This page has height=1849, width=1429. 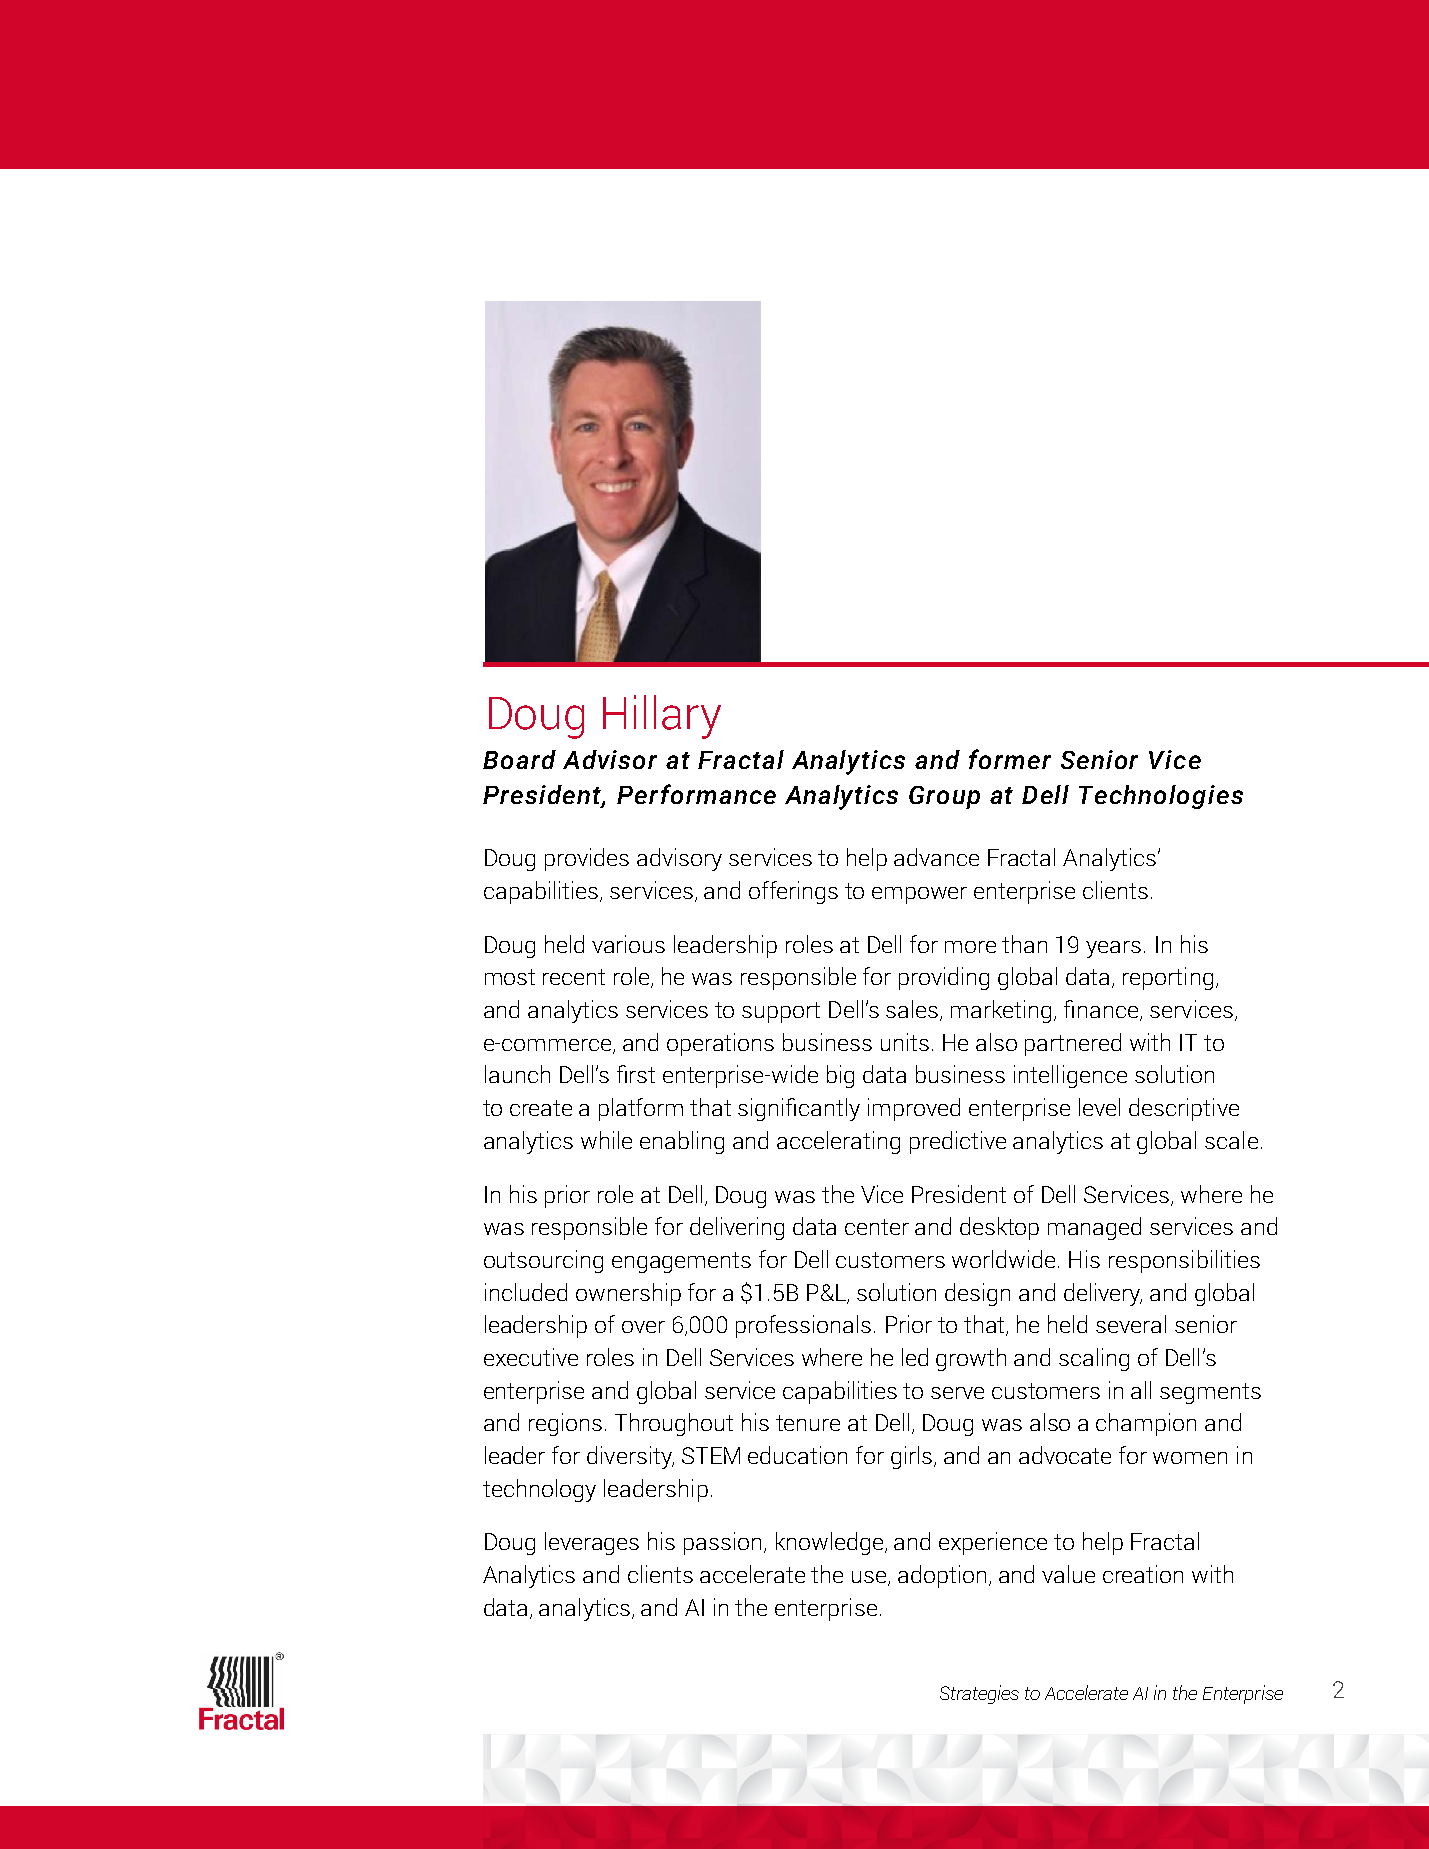 What do you see at coordinates (606, 1140) in the page?
I see `while` at bounding box center [606, 1140].
